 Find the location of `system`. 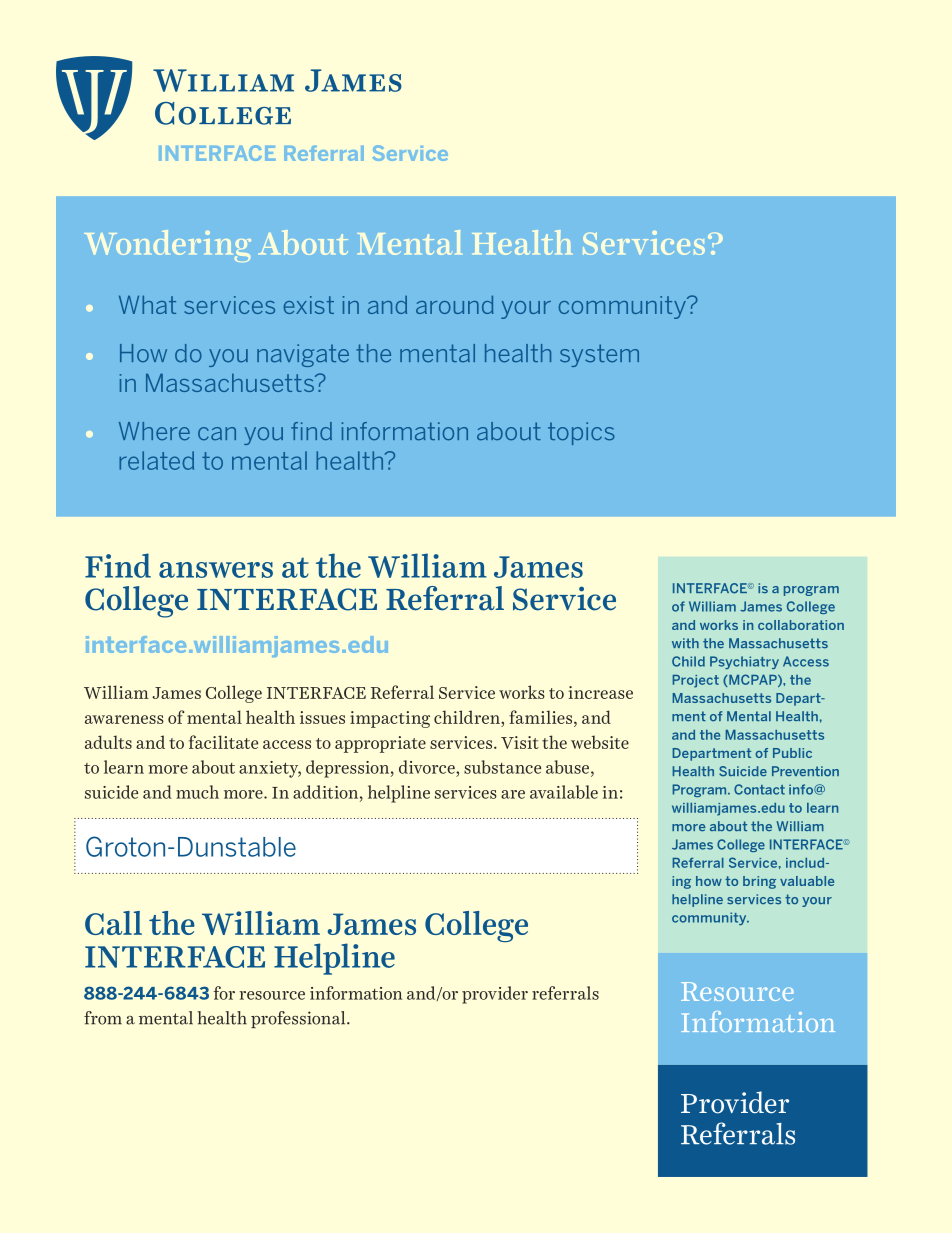

system is located at coordinates (599, 355).
